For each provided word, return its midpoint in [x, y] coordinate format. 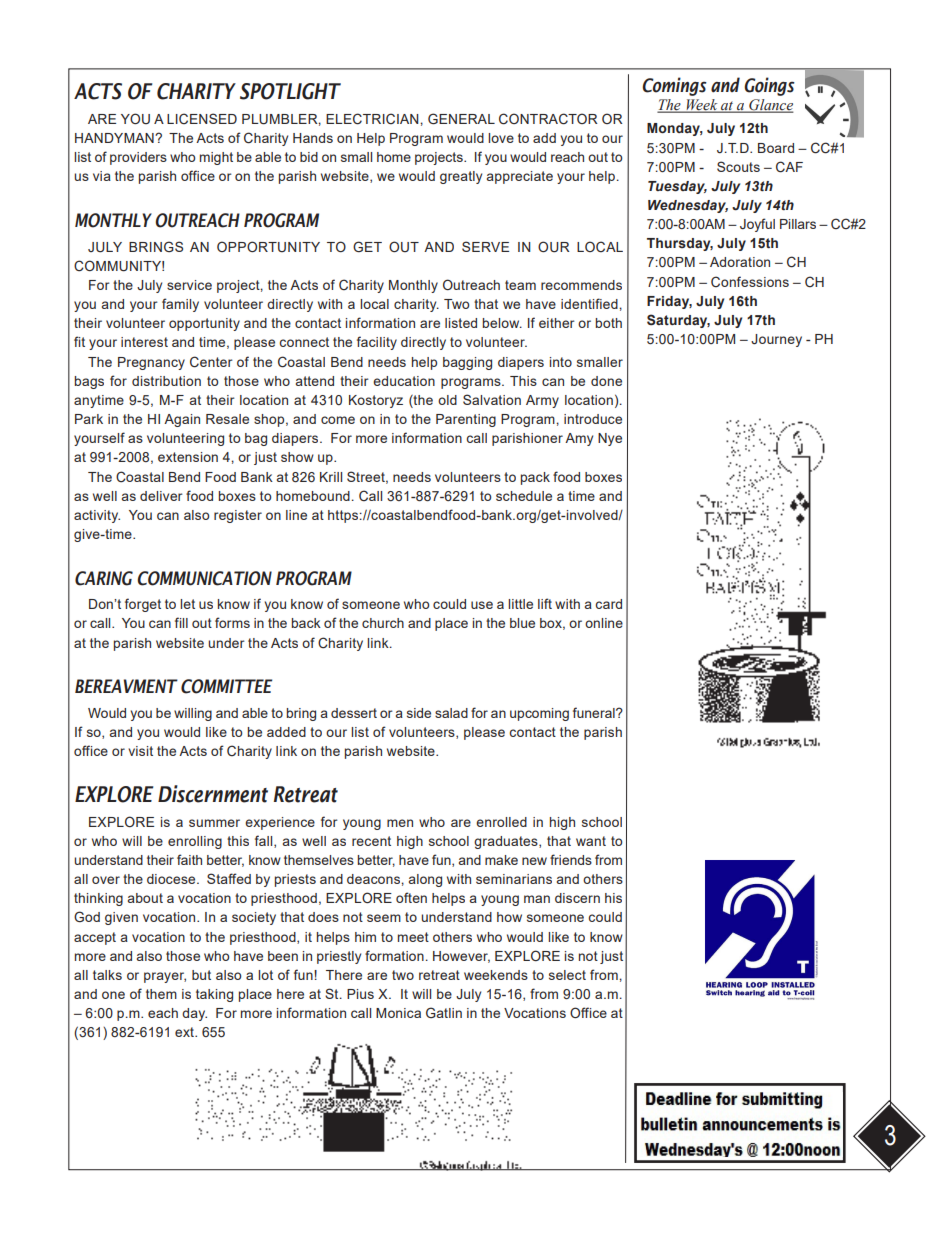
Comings [674, 86]
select [567, 975]
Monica [398, 1013]
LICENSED [202, 118]
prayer [165, 977]
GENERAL [461, 119]
